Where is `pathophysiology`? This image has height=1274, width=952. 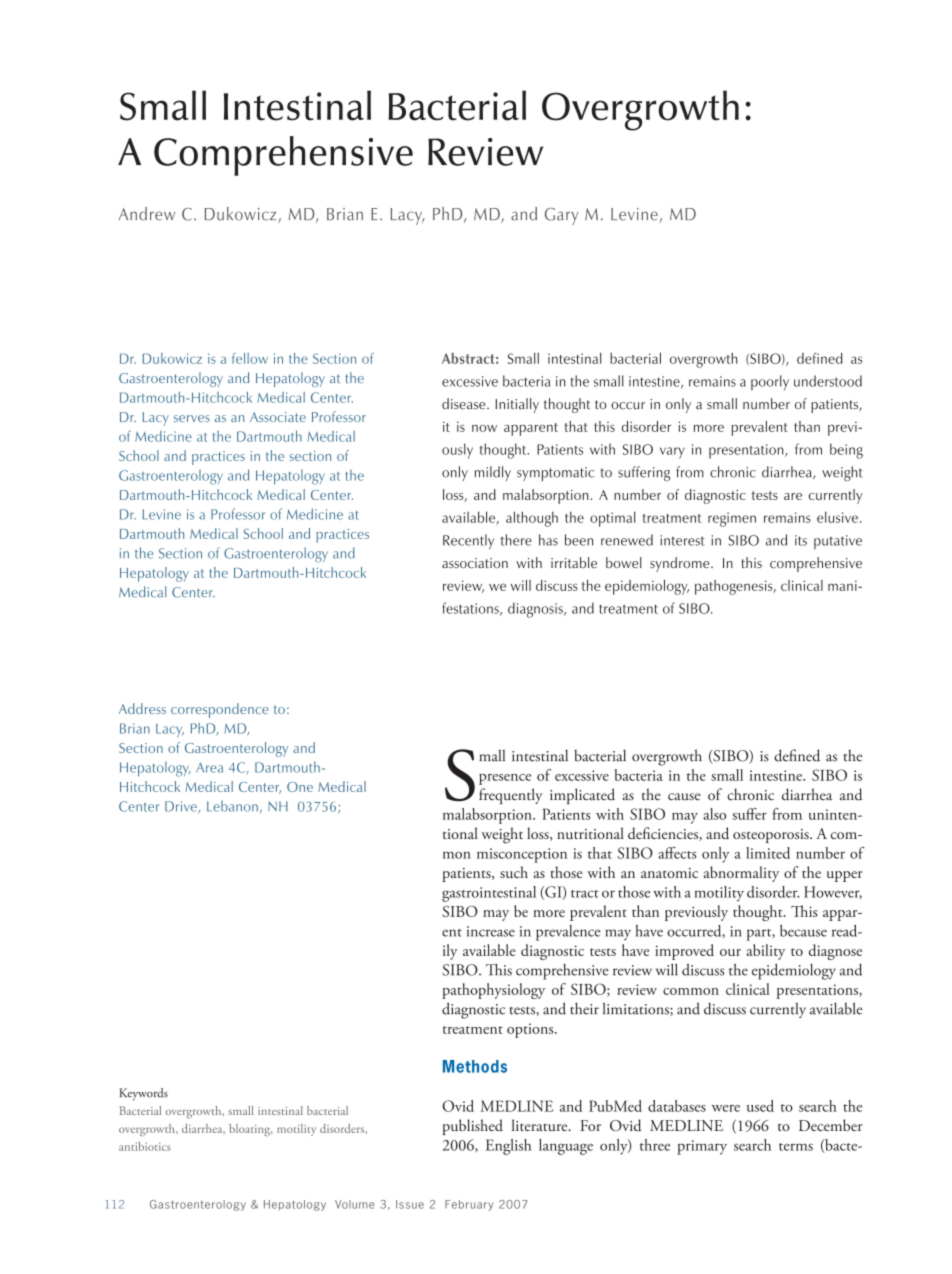 pathophysiology is located at coordinates (493, 991).
